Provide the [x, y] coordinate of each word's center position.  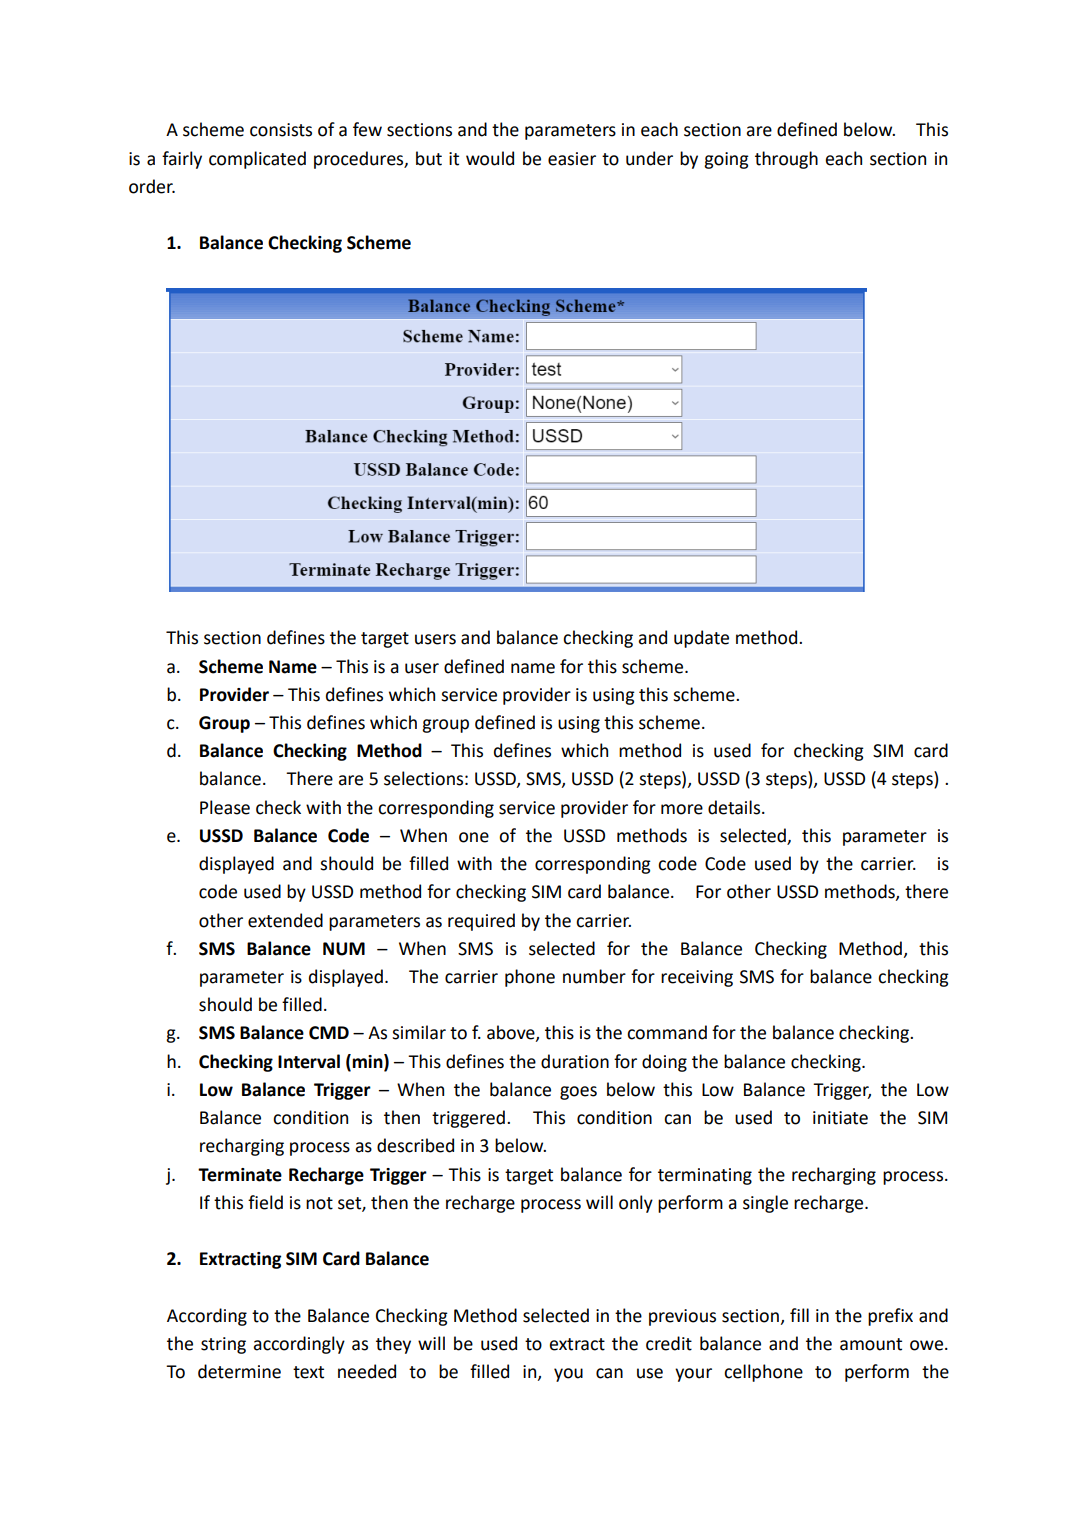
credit [669, 1343]
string [223, 1345]
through [786, 160]
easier [572, 159]
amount [871, 1344]
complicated [257, 160]
